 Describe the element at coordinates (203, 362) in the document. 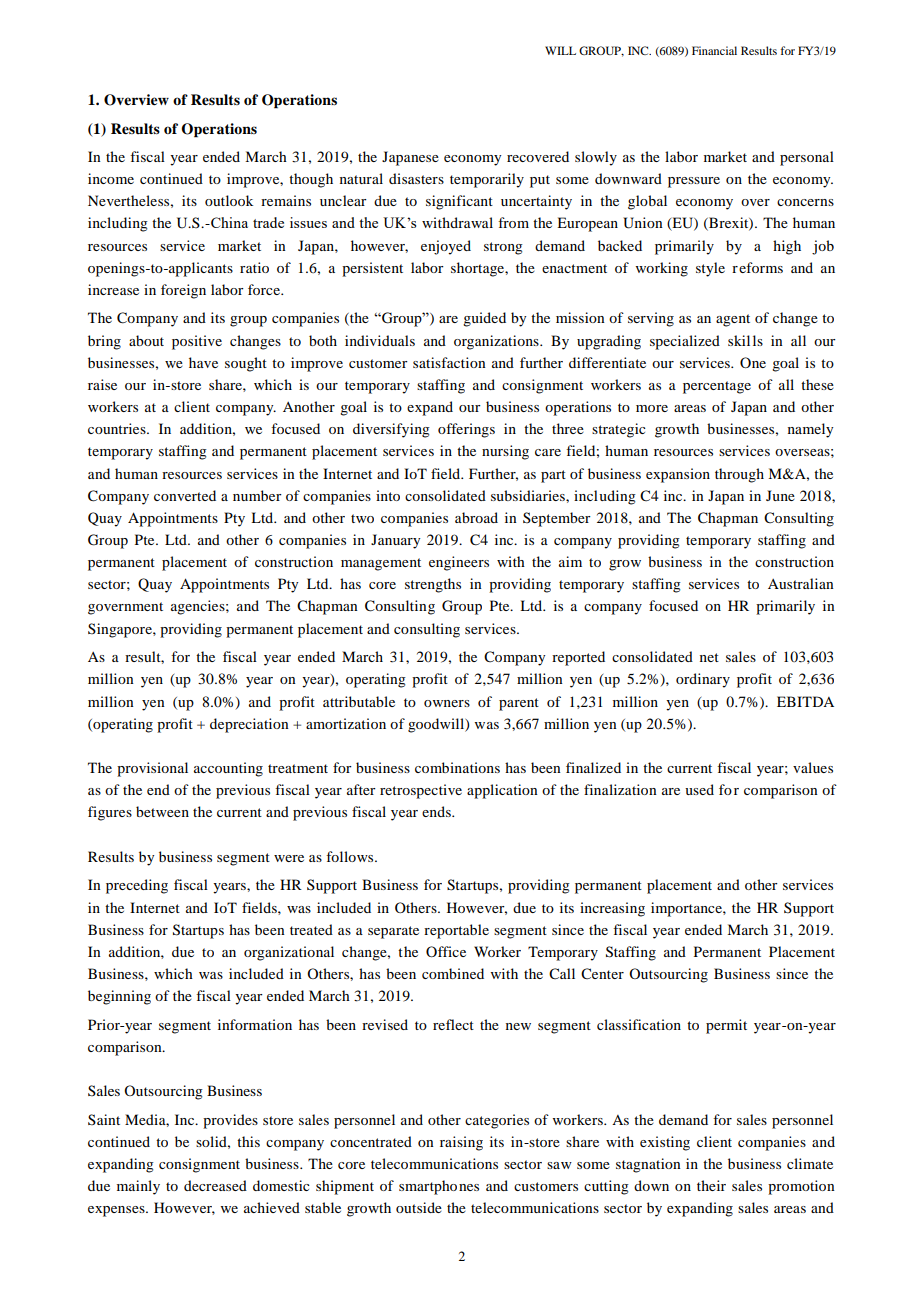

I see `have` at that location.
